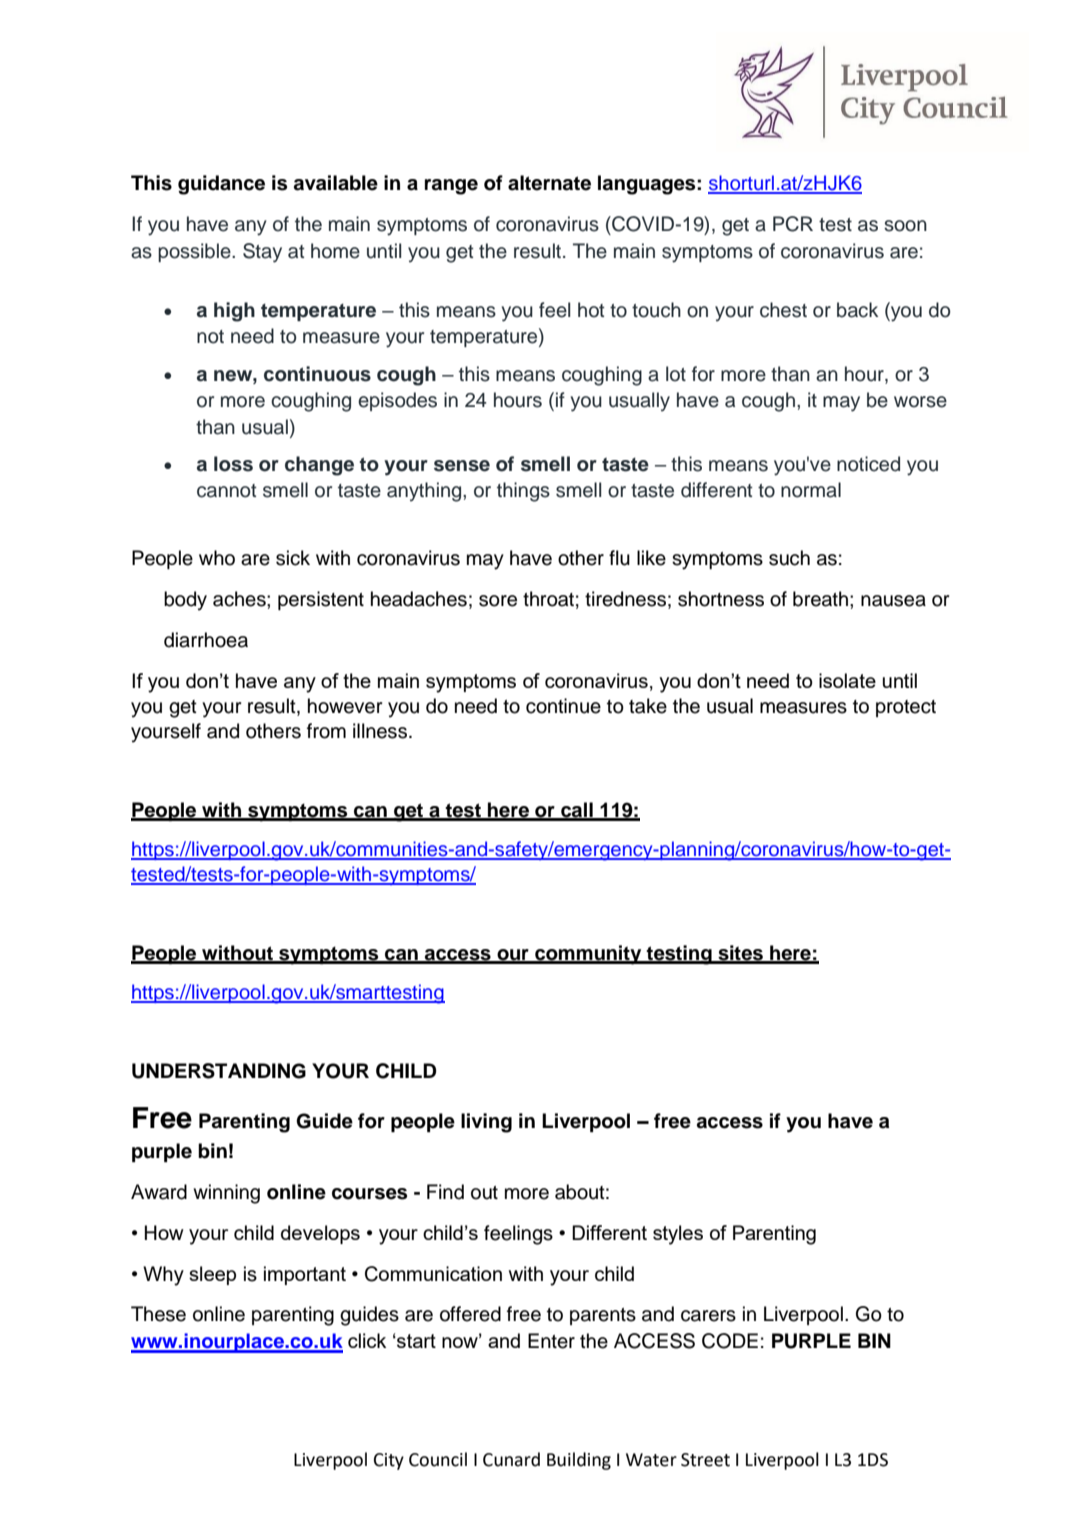  I want to click on PCR, so click(793, 224).
